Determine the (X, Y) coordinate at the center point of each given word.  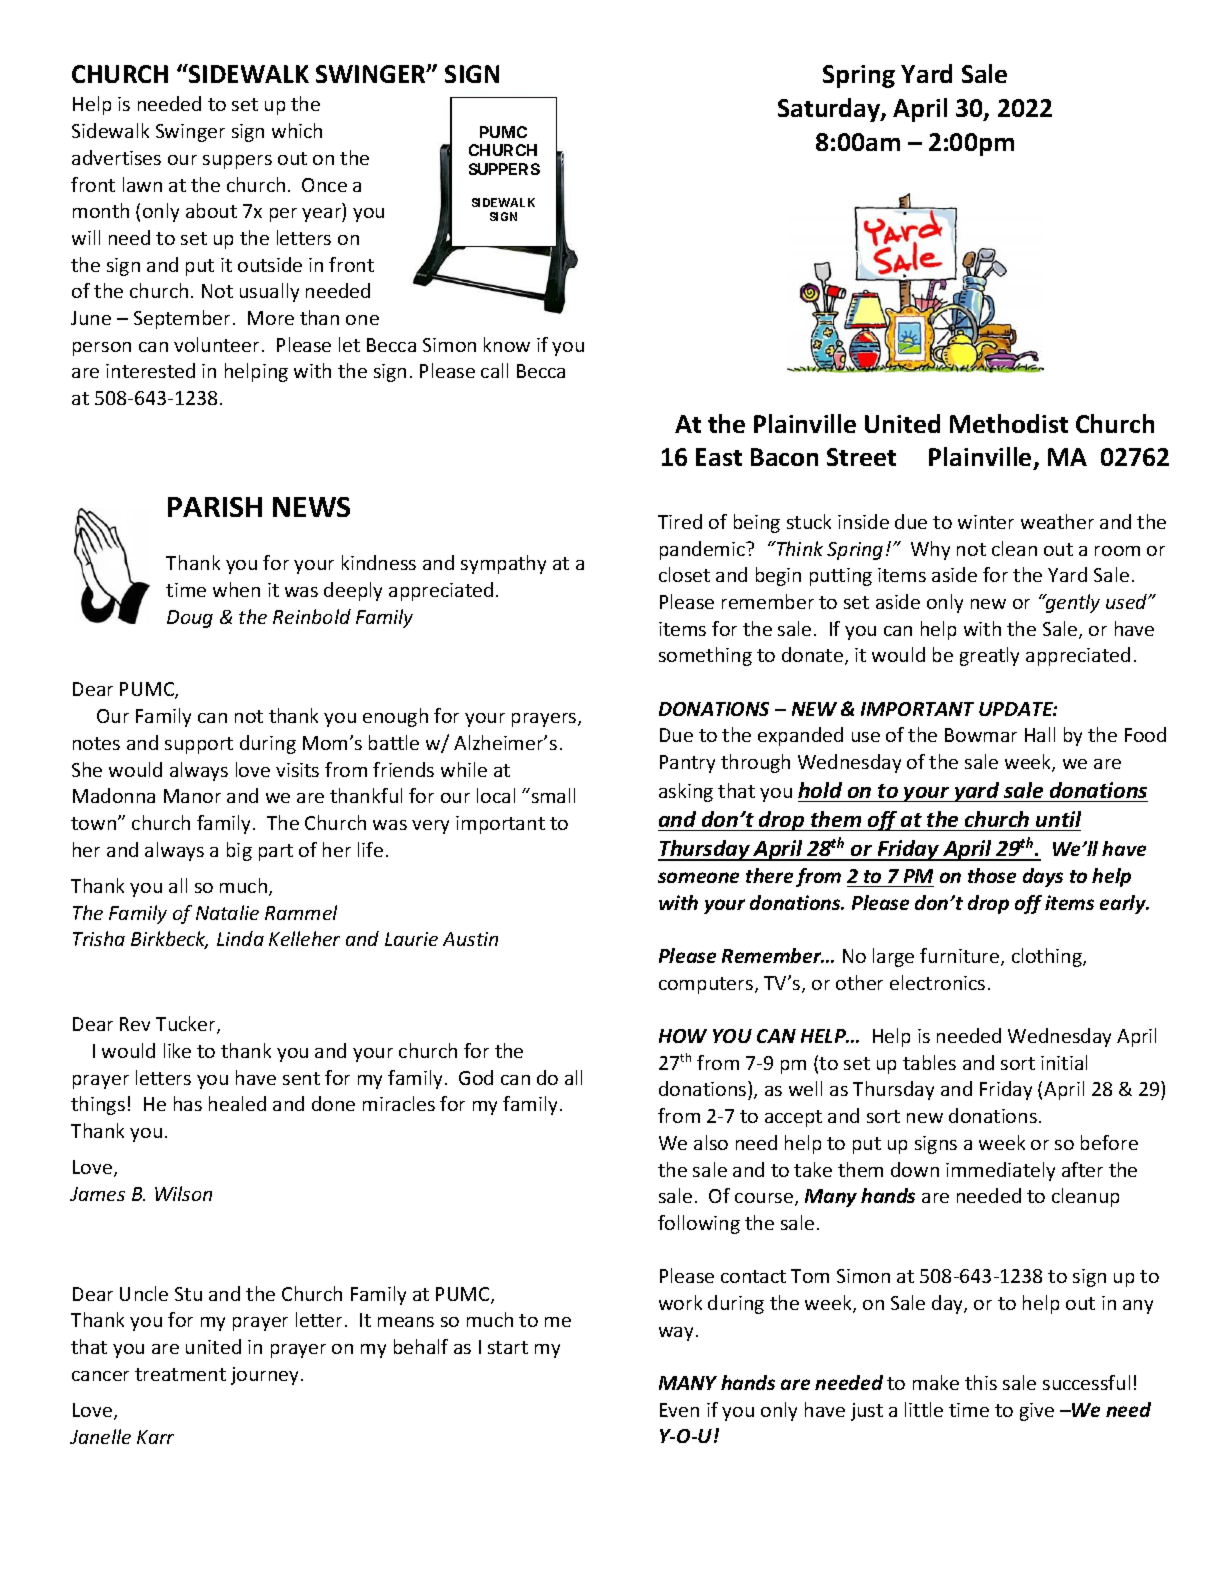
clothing (1048, 957)
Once (324, 185)
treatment (180, 1374)
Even (679, 1410)
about (211, 210)
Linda (240, 938)
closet (684, 574)
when (236, 589)
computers (707, 985)
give (1037, 1412)
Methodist (1009, 423)
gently (1072, 603)
